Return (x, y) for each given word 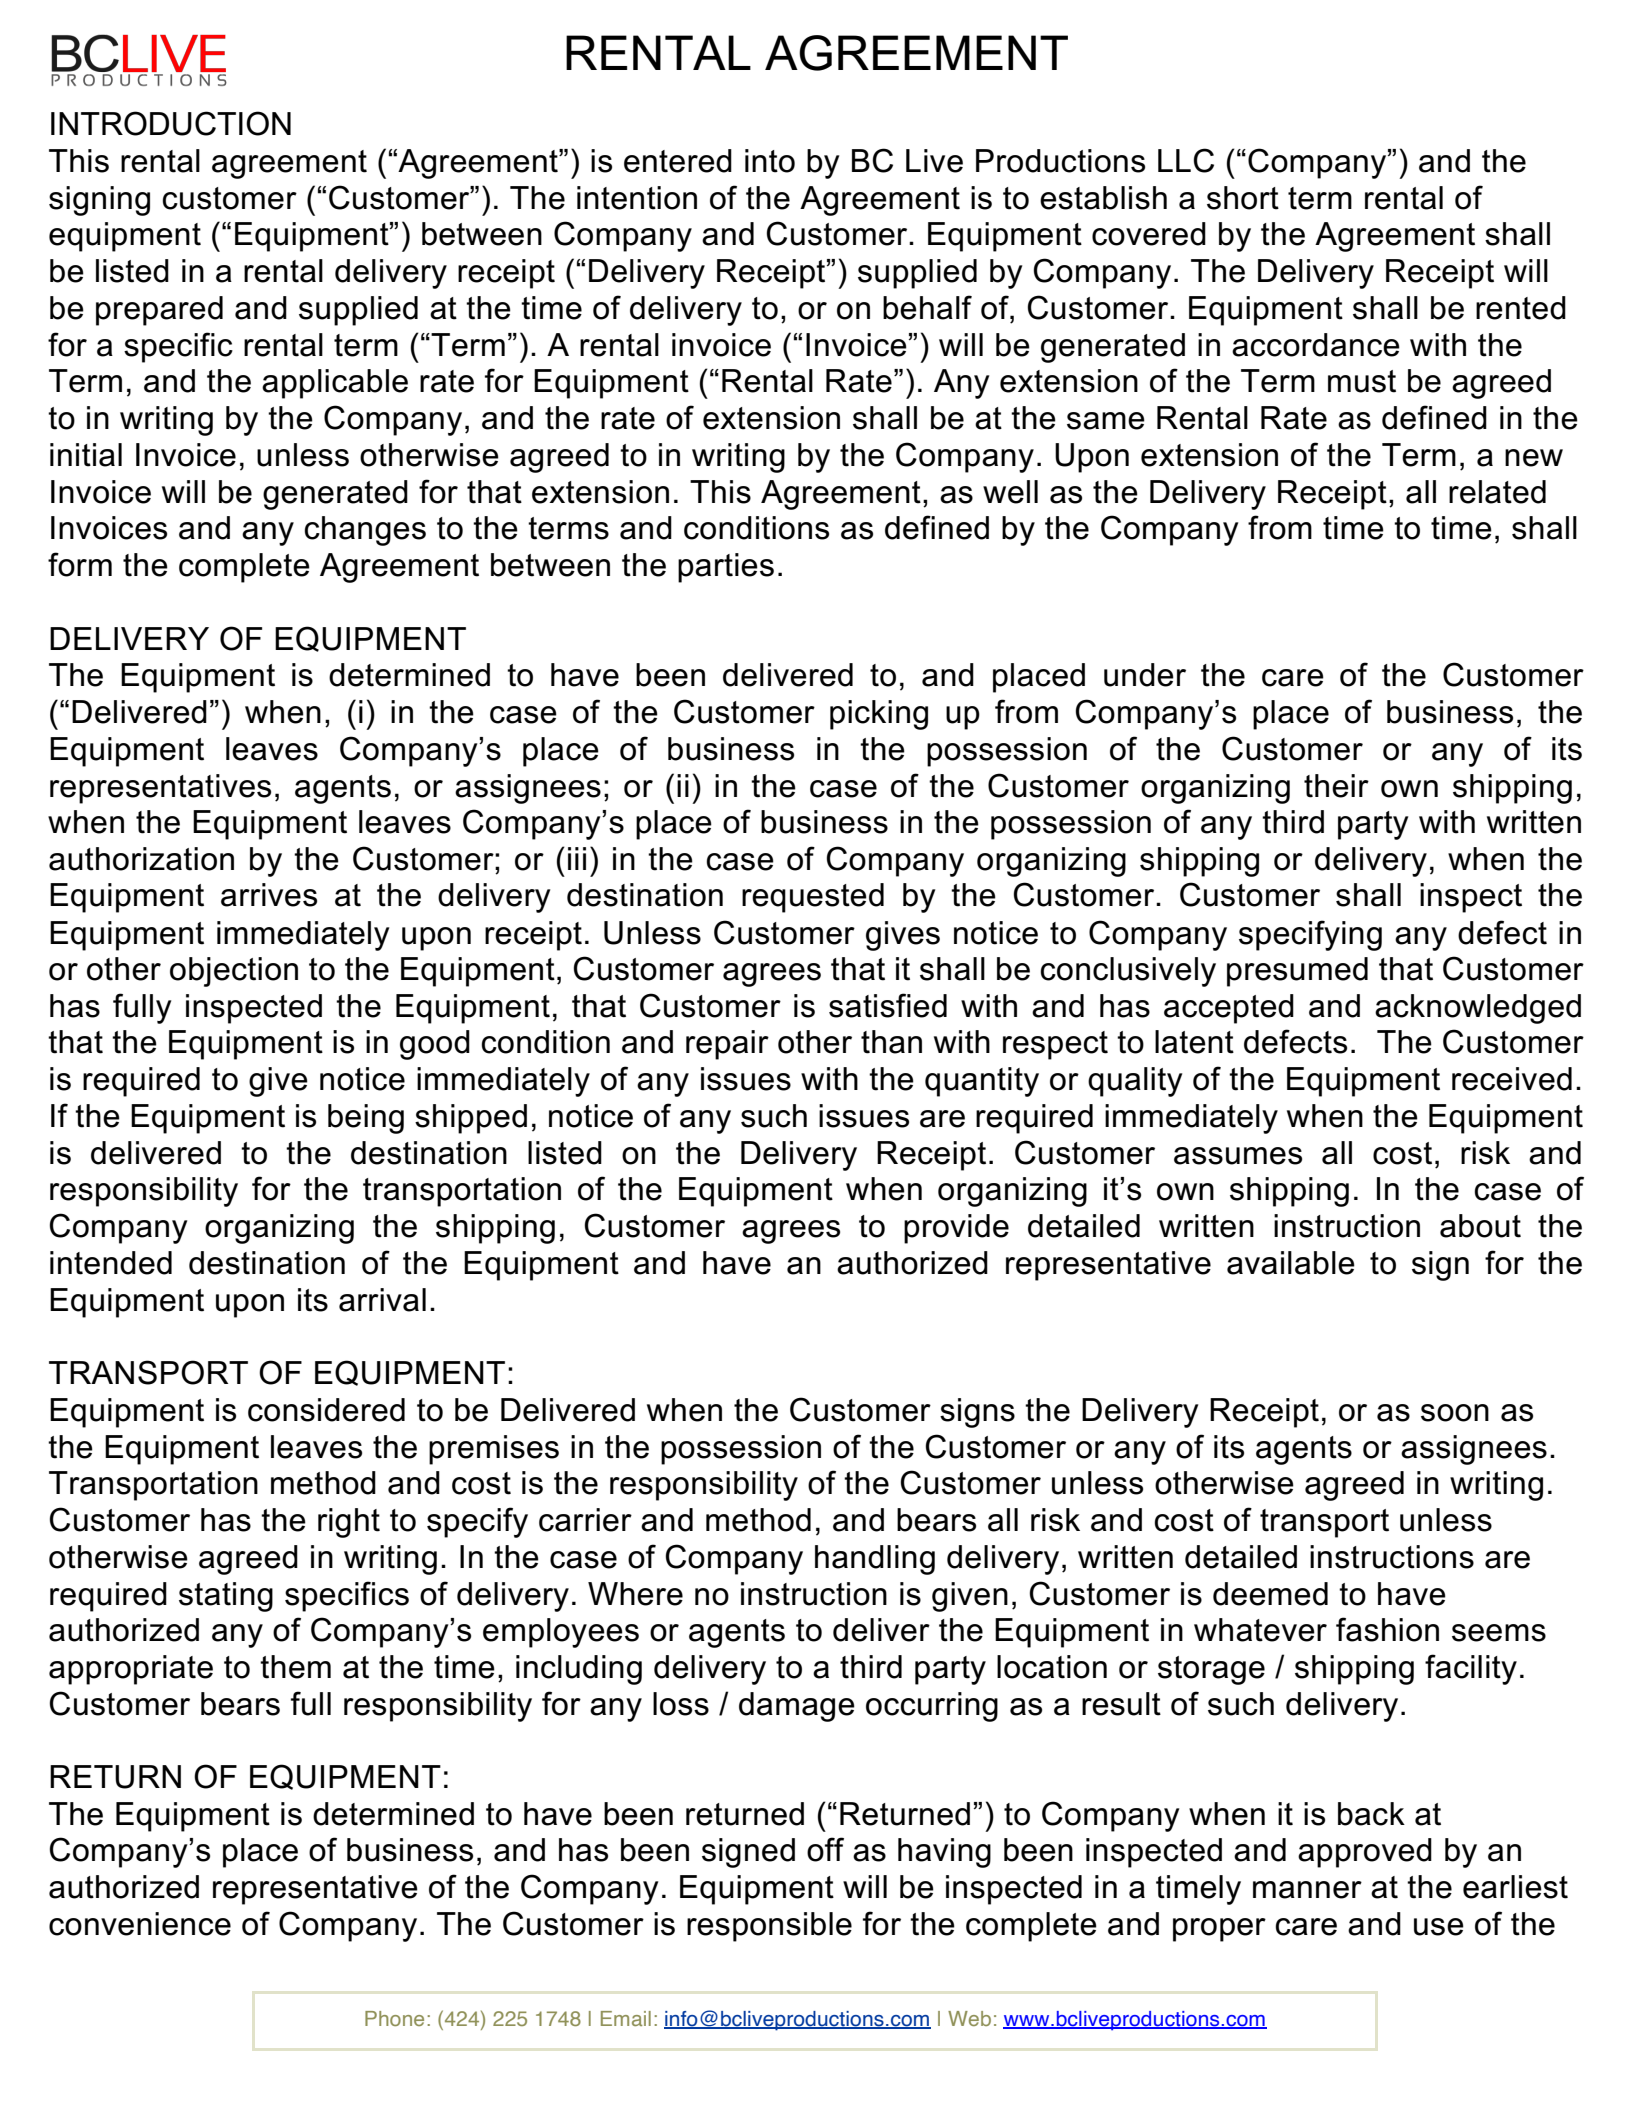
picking (879, 715)
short (1243, 198)
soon (1455, 1413)
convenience (140, 1924)
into (770, 161)
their (1336, 786)
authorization (141, 859)
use (1439, 1927)
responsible (769, 1927)
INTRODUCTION (171, 123)
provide (956, 1229)
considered (326, 1410)
